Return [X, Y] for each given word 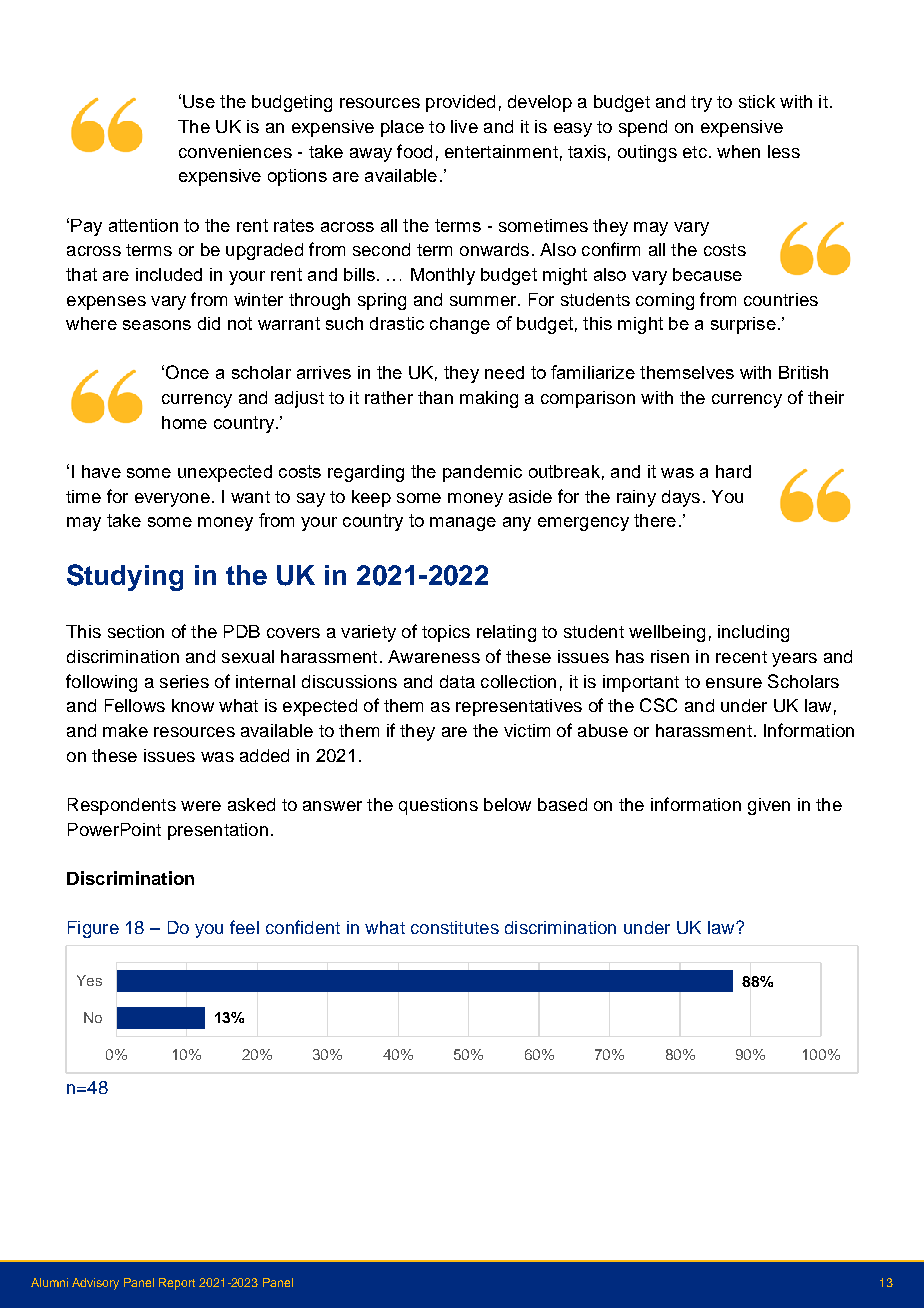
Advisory [95, 1284]
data [457, 681]
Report [177, 1284]
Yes [89, 980]
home [184, 422]
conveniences [235, 151]
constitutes [455, 927]
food [414, 151]
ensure [734, 683]
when [738, 151]
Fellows [135, 705]
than [435, 397]
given [769, 806]
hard [733, 471]
